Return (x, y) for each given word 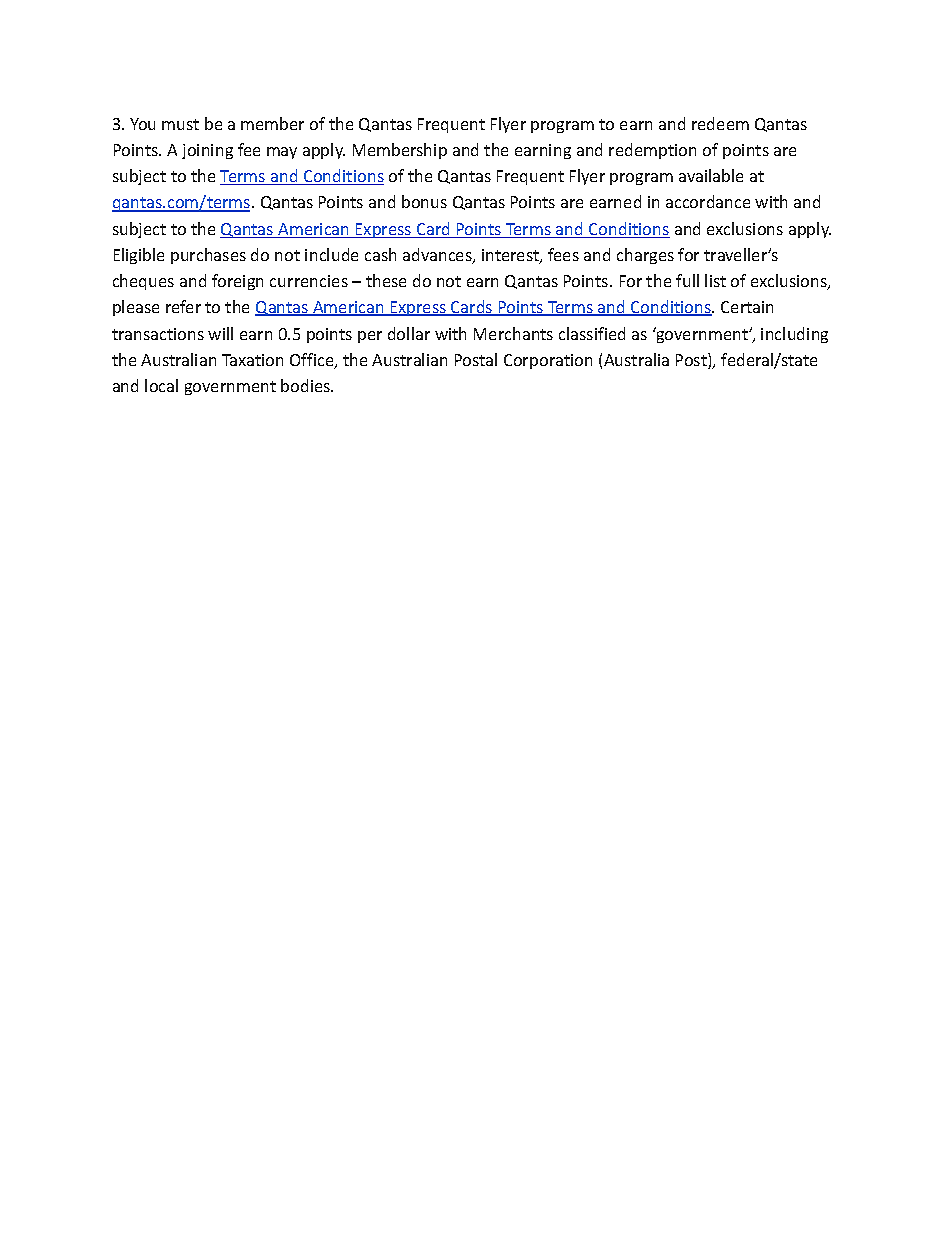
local (161, 385)
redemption (652, 151)
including (794, 335)
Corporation (548, 361)
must (180, 124)
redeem (720, 123)
